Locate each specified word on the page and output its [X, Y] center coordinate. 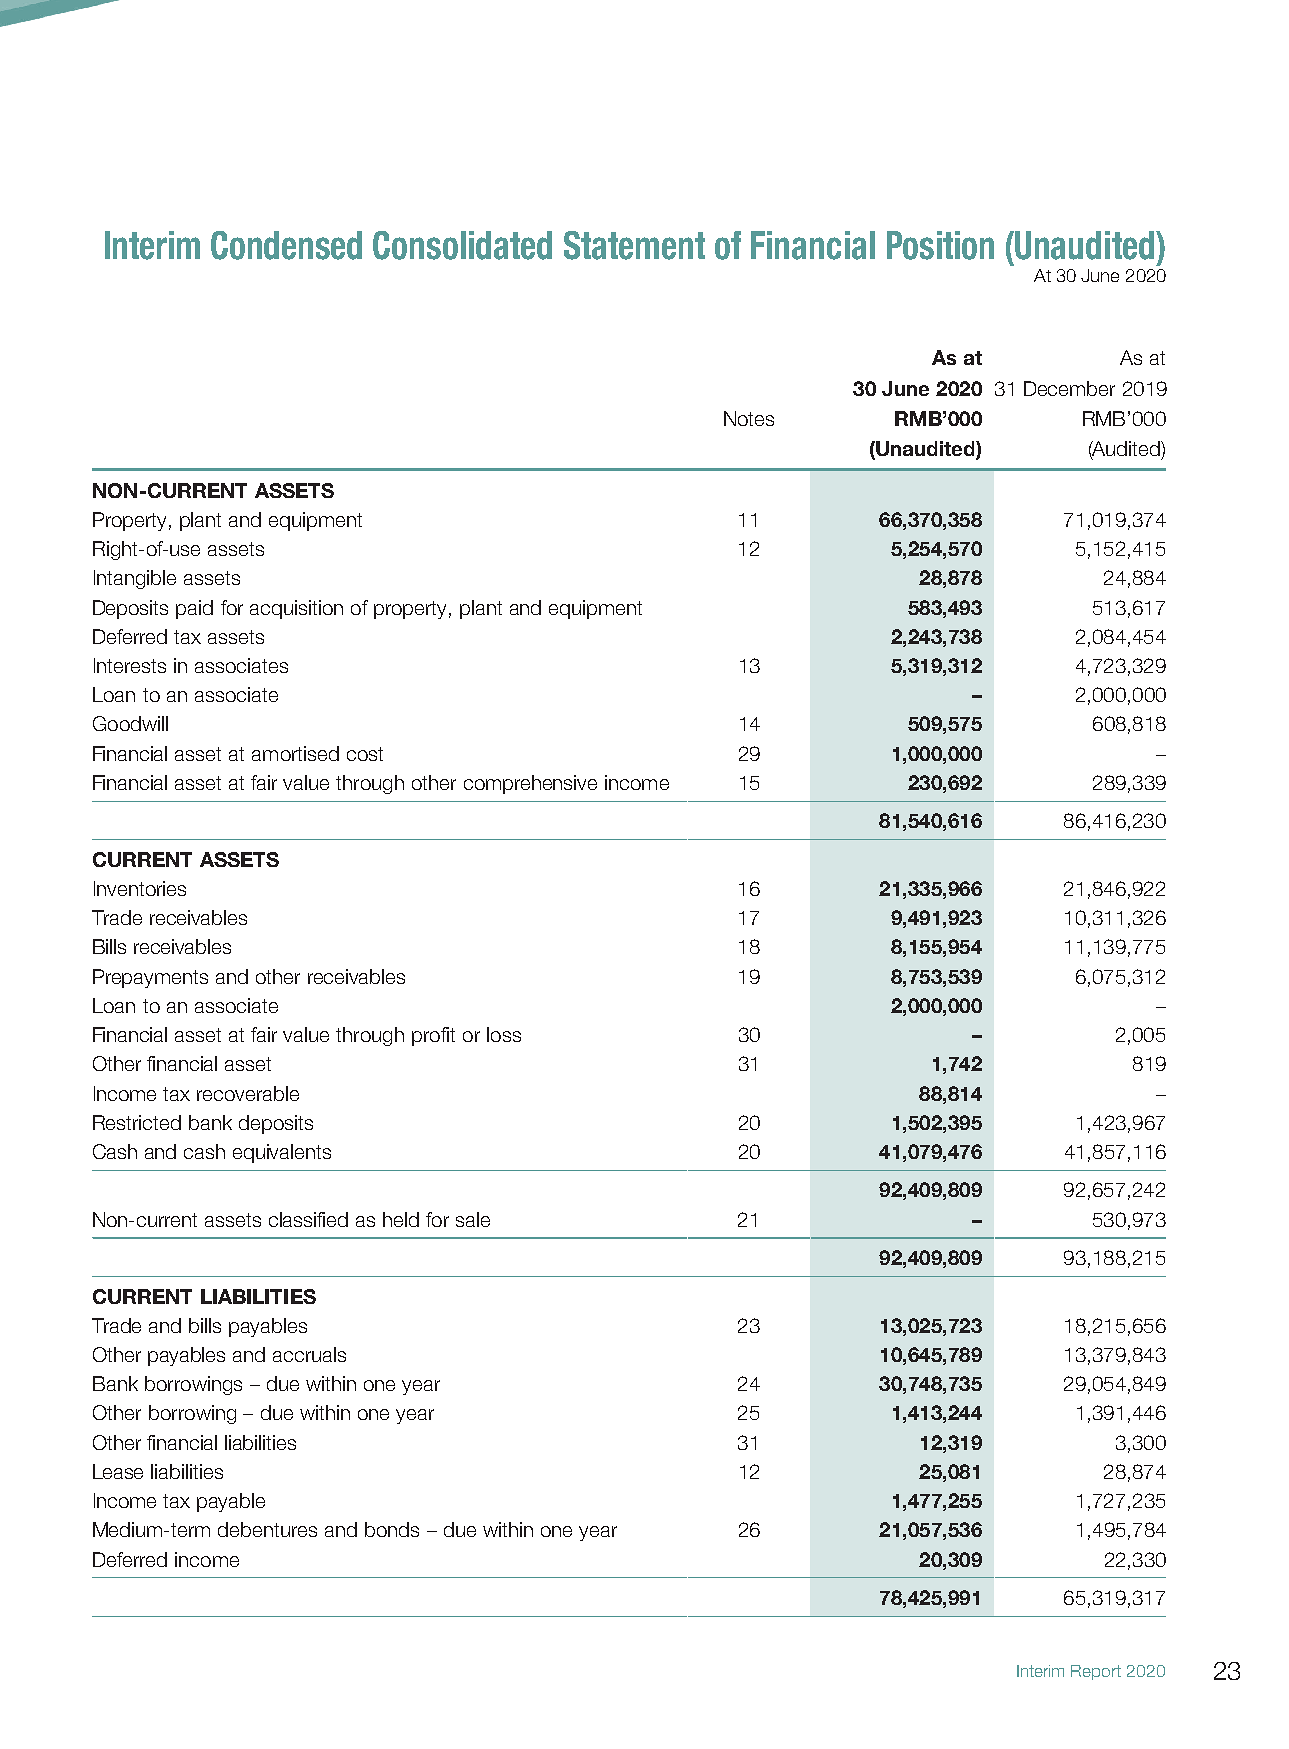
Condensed [286, 245]
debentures [267, 1529]
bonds [392, 1529]
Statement [634, 245]
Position [940, 245]
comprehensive [530, 784]
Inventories [140, 888]
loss [504, 1034]
